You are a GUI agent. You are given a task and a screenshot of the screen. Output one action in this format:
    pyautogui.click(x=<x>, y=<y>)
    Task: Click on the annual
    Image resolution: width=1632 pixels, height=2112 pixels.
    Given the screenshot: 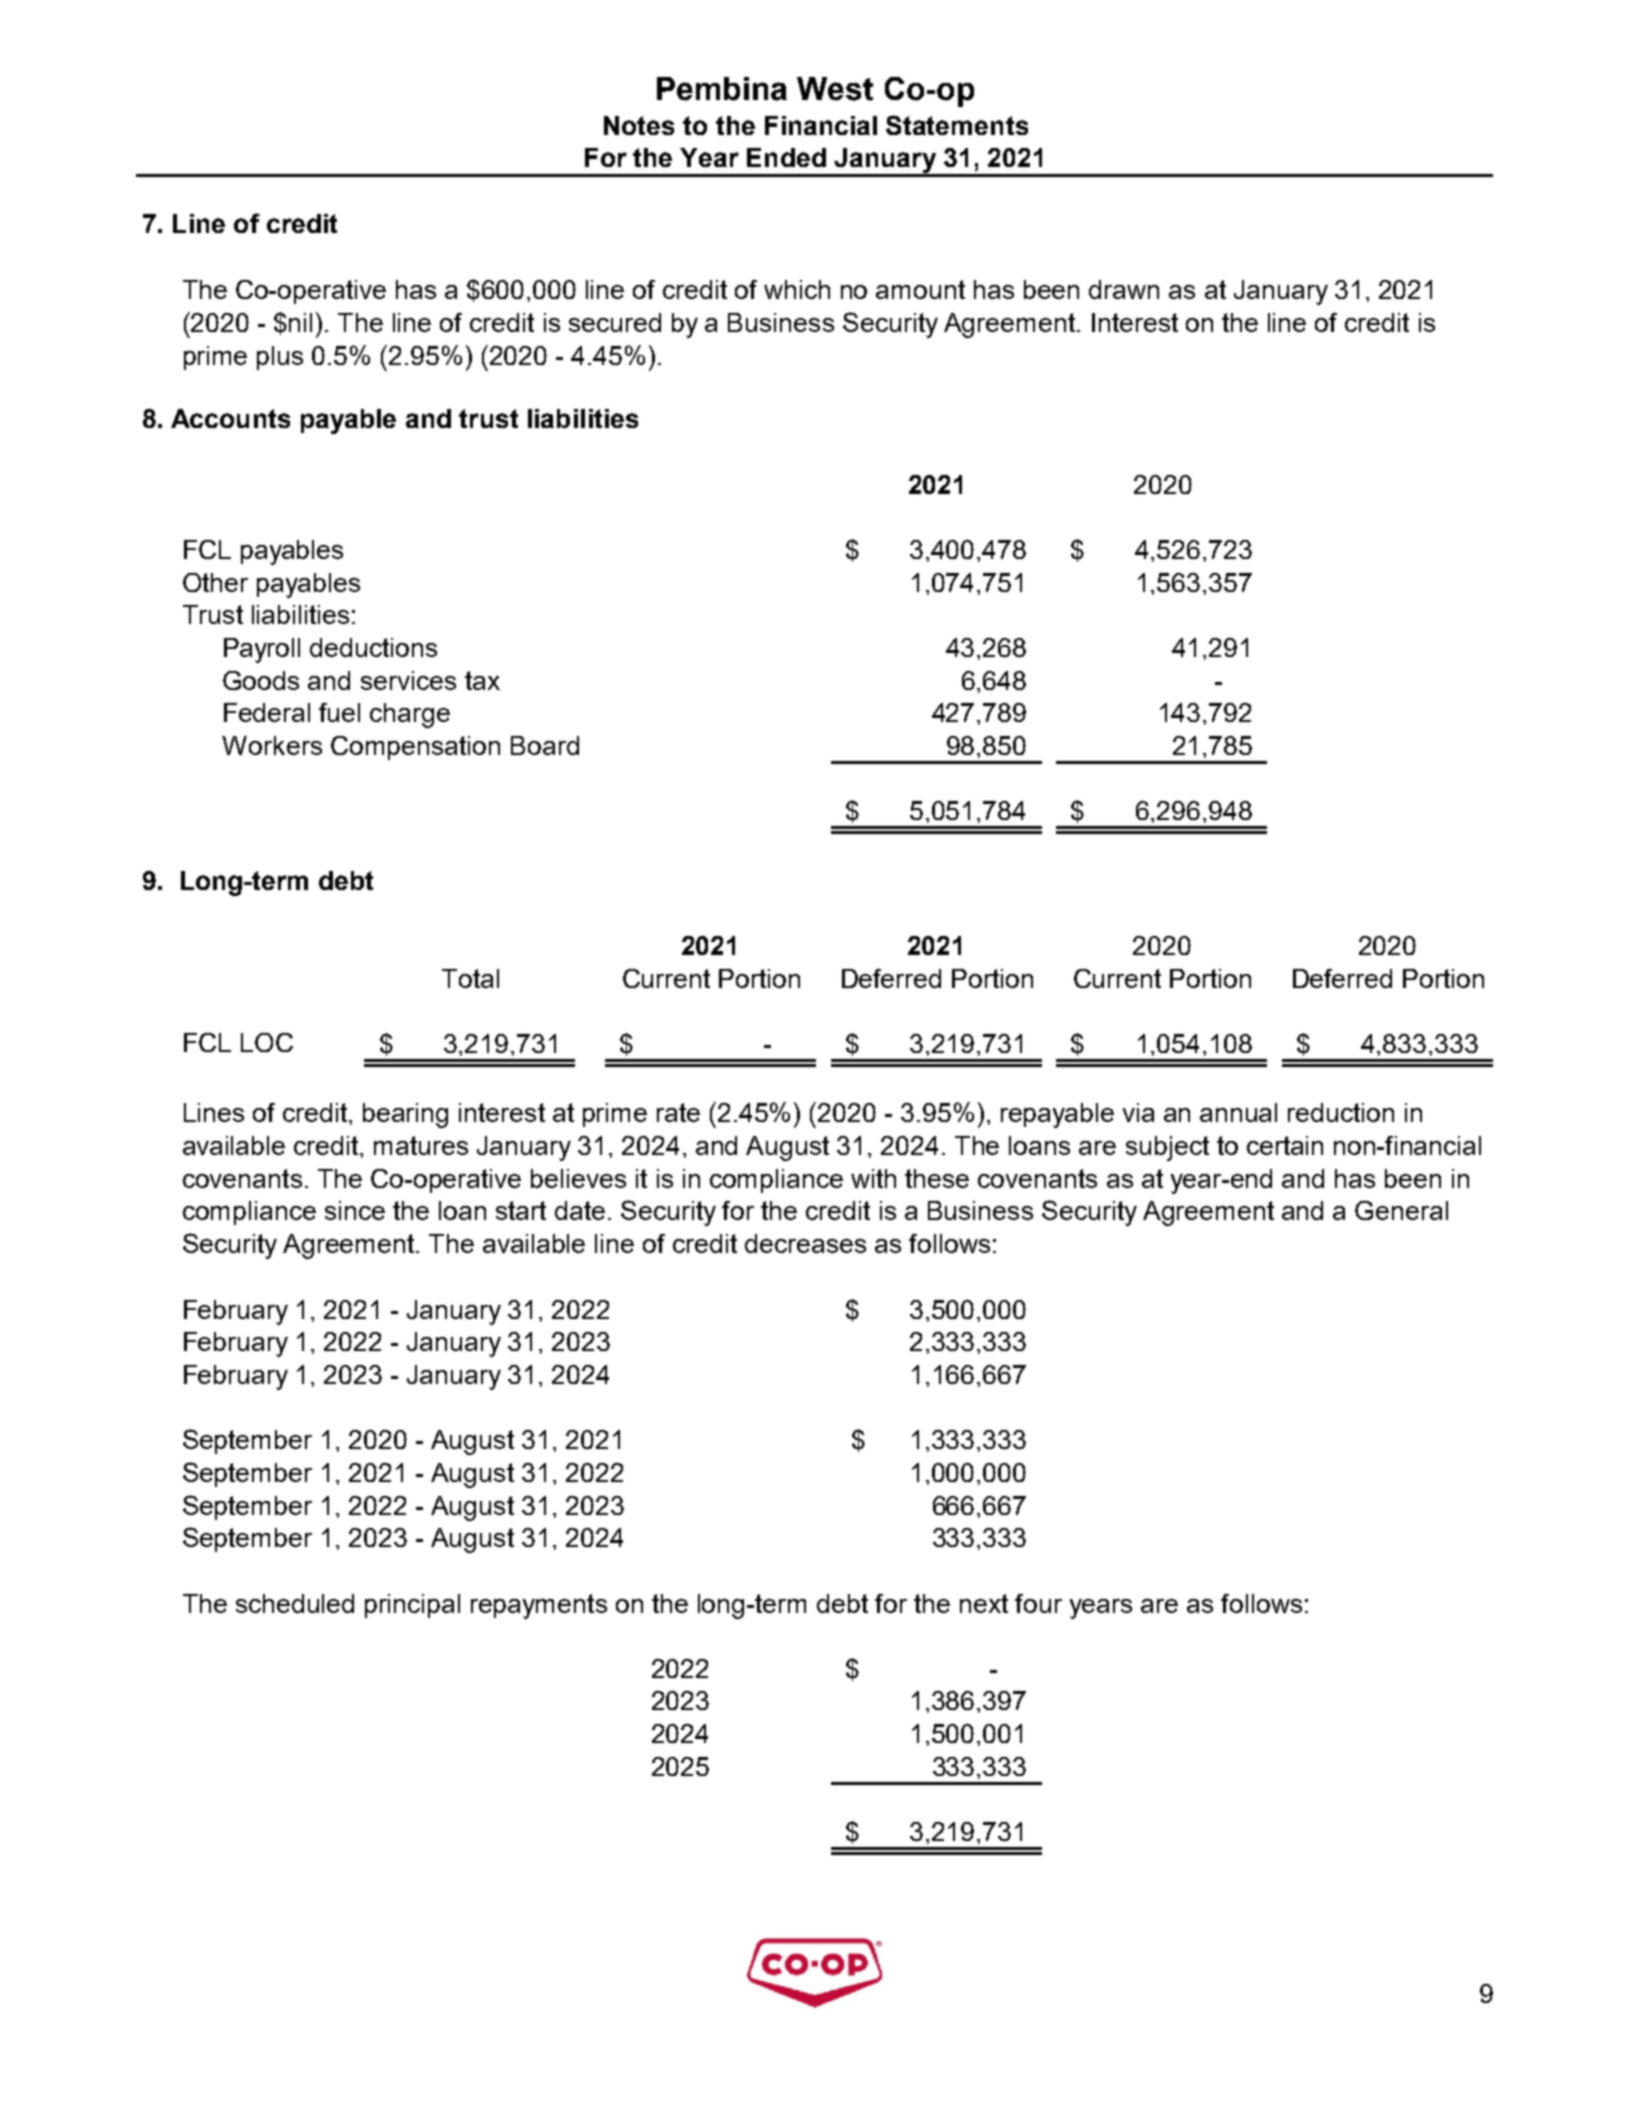 What is the action you would take?
    pyautogui.click(x=1238, y=1112)
